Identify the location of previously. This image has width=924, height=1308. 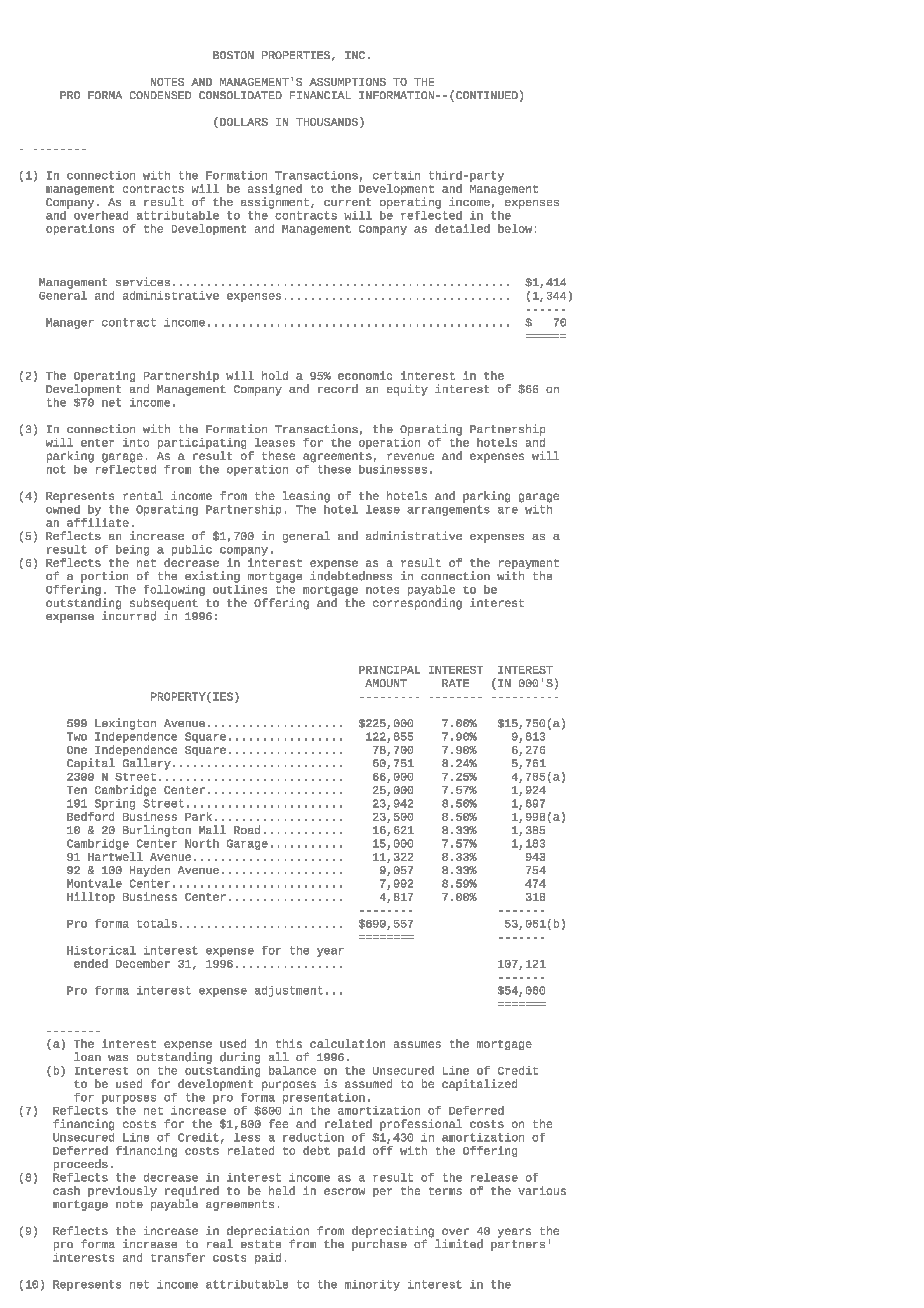
(122, 1191).
